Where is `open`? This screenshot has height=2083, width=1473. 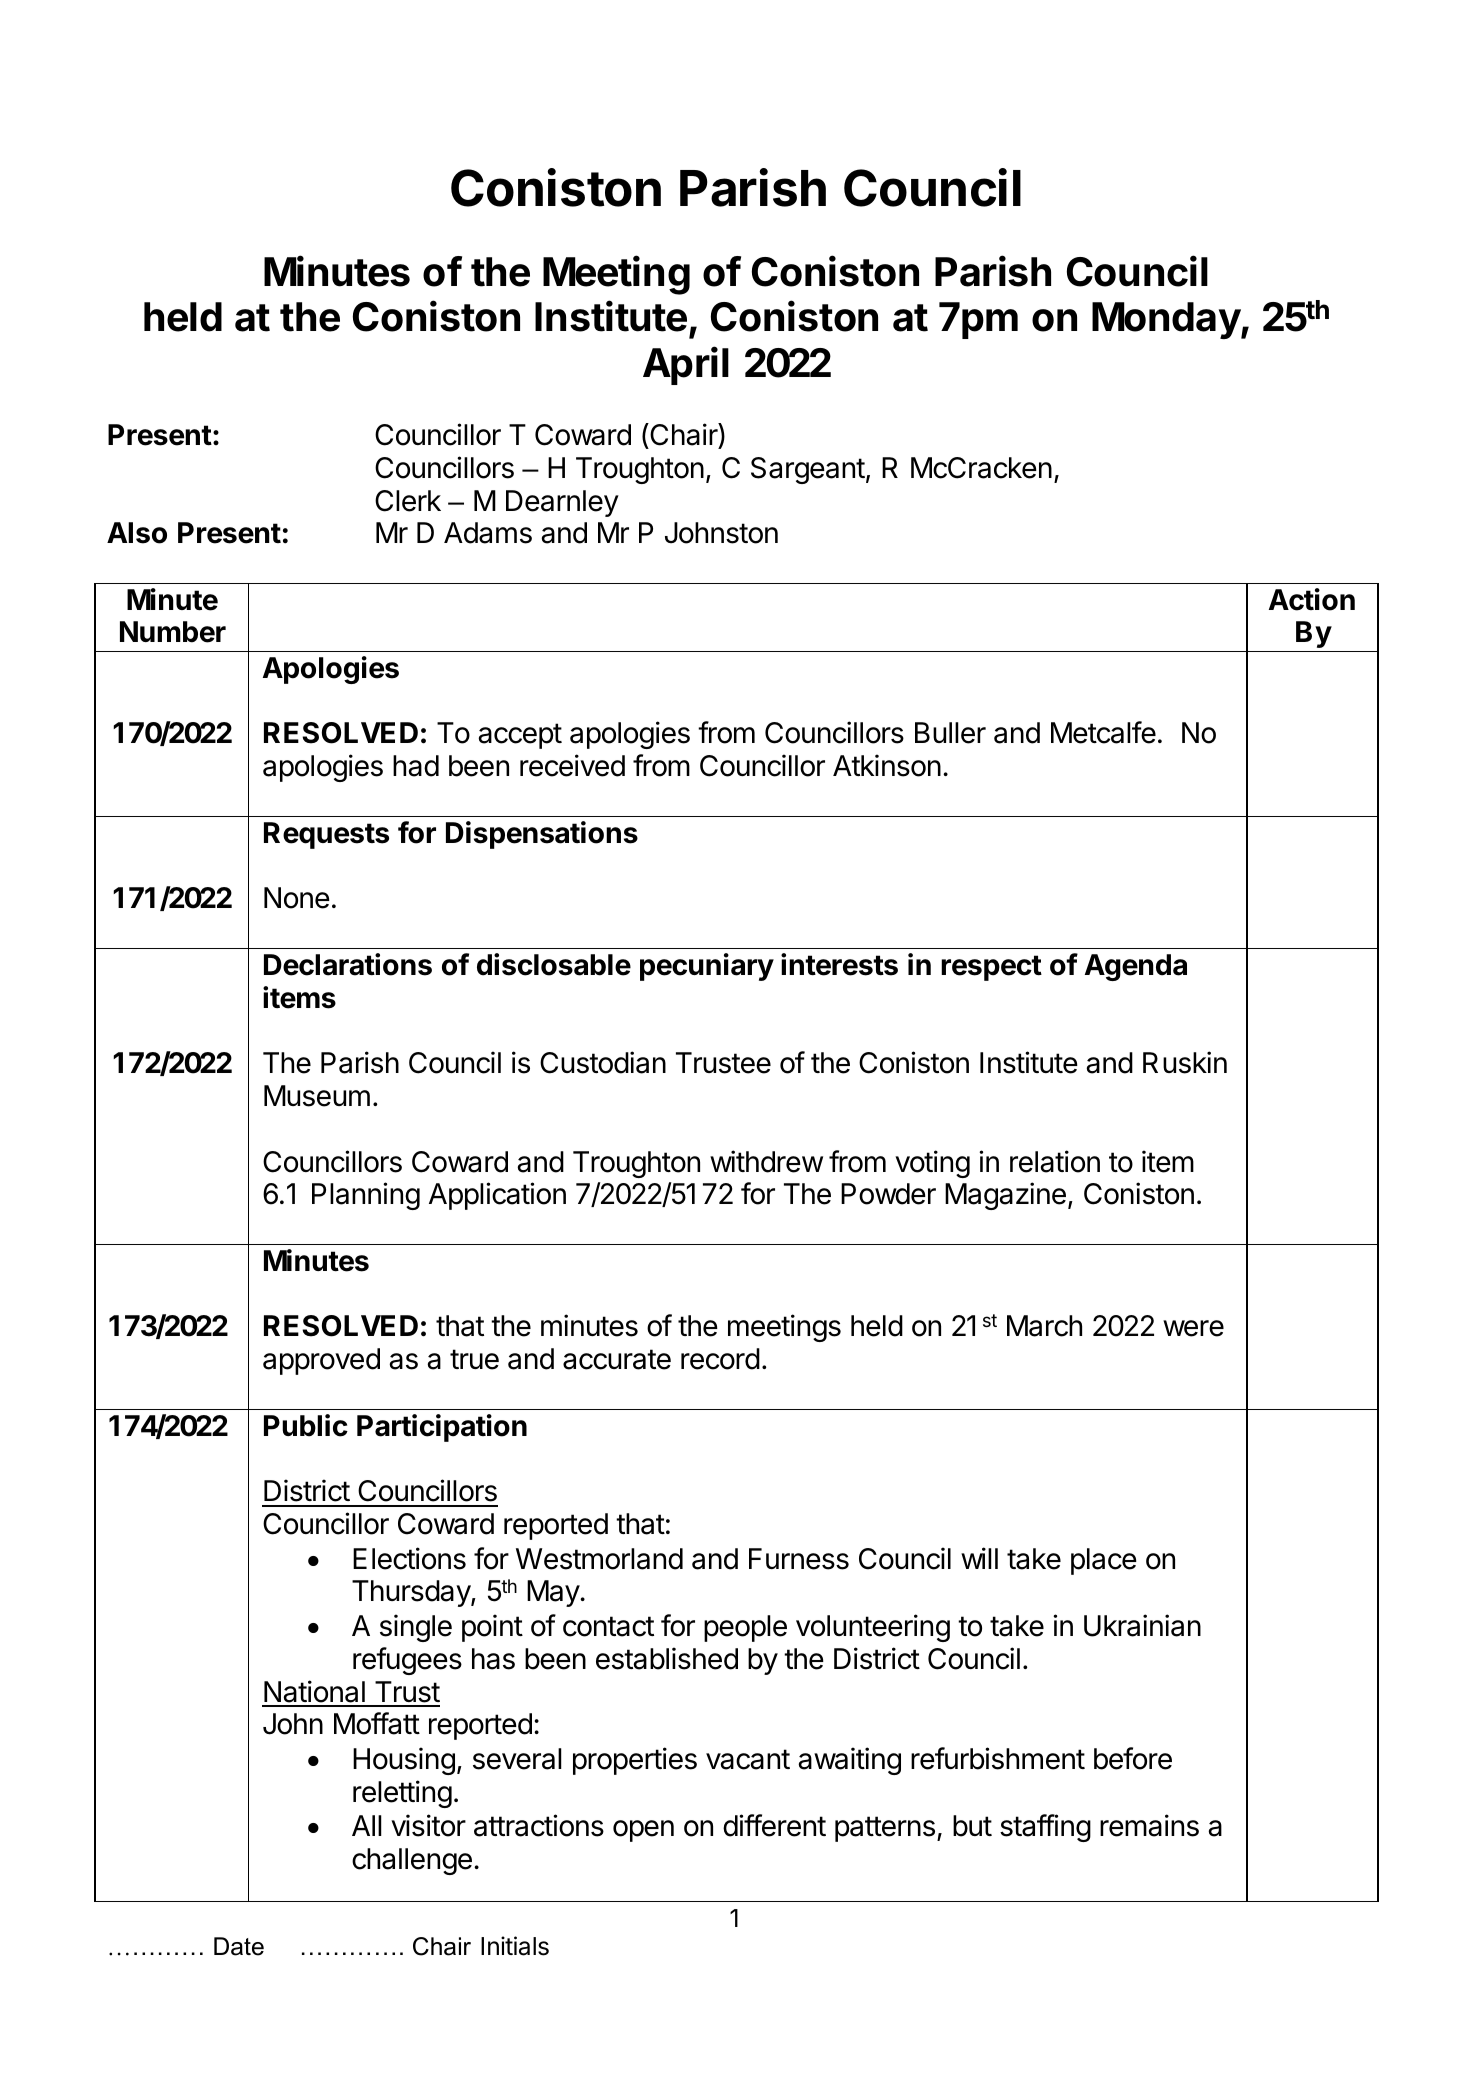
open is located at coordinates (643, 1831).
